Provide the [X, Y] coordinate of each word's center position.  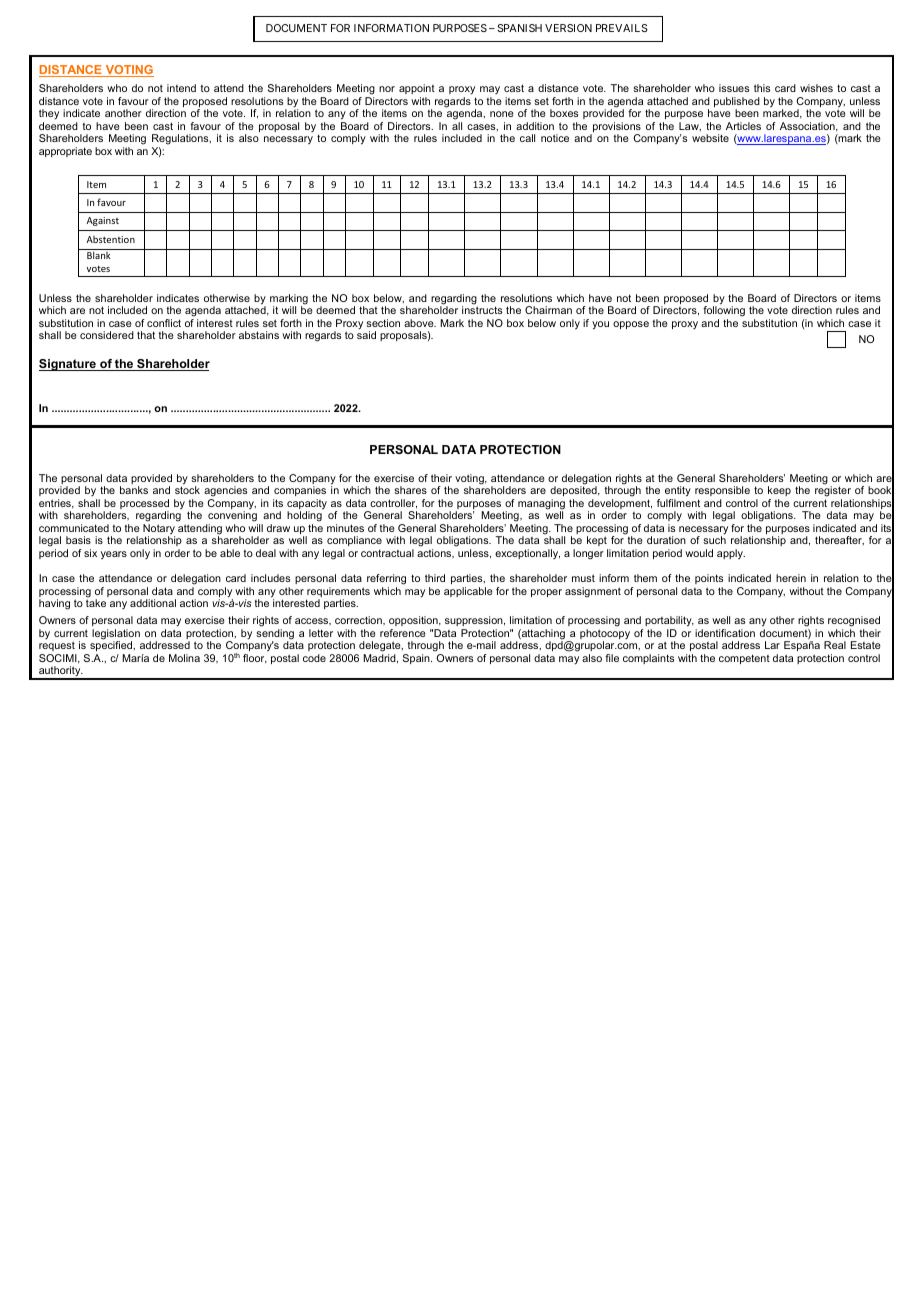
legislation [116, 635]
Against [102, 221]
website [710, 138]
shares [410, 490]
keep [779, 493]
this [762, 88]
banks [134, 490]
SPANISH [519, 28]
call [527, 138]
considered [107, 335]
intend [181, 88]
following [724, 313]
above [420, 323]
